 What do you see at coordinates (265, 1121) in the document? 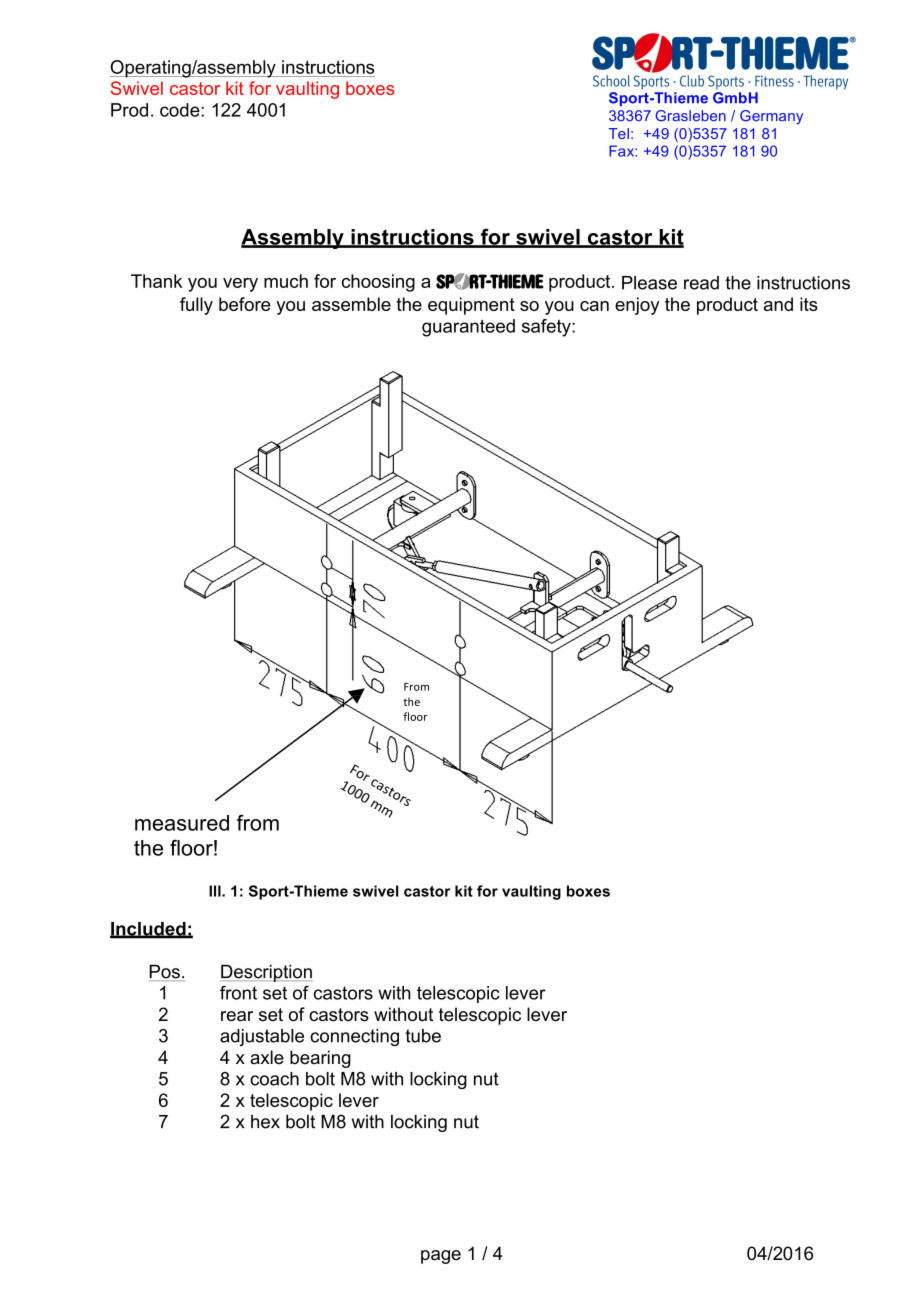
I see `hex` at bounding box center [265, 1121].
